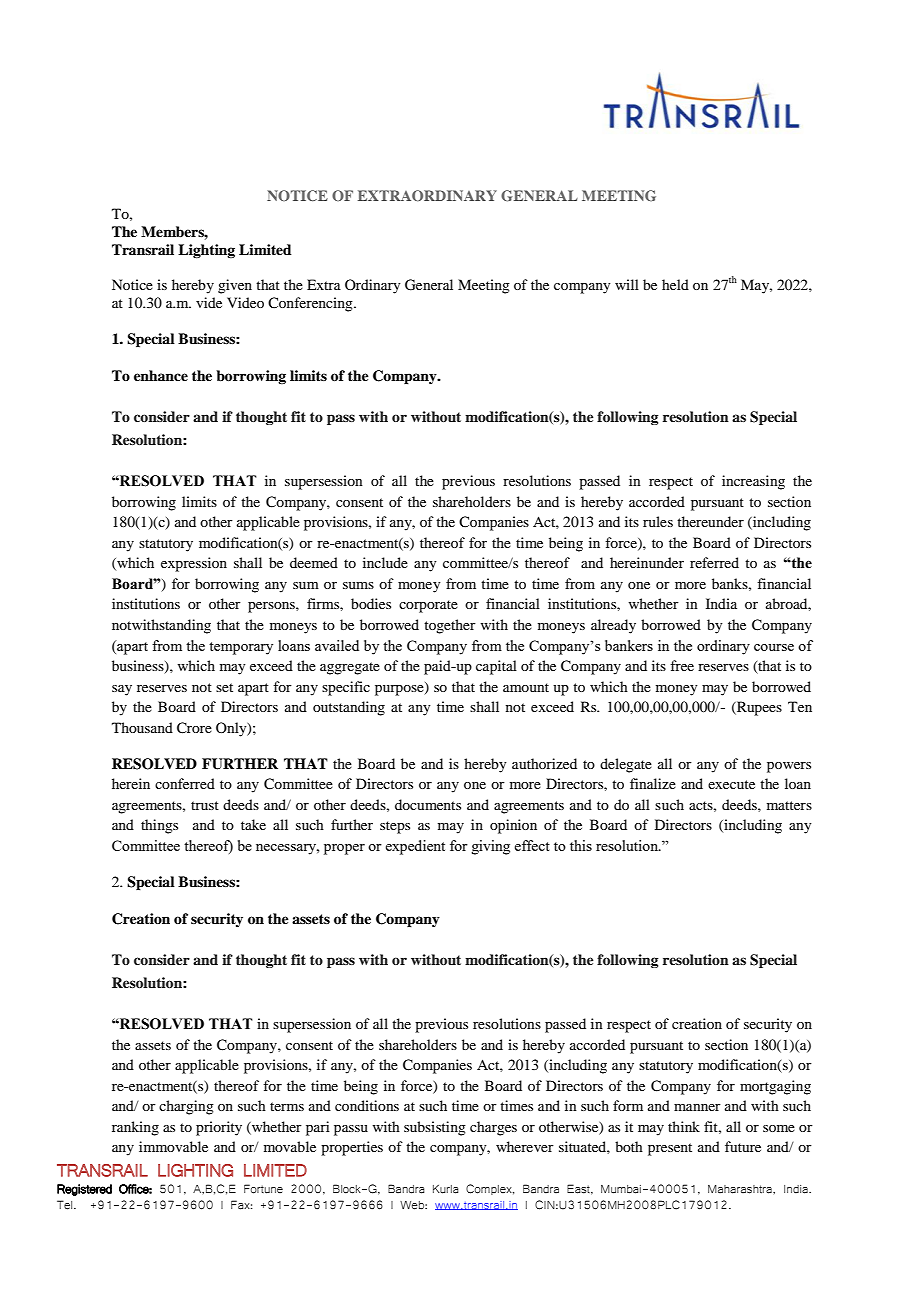 The width and height of the image is (924, 1308). What do you see at coordinates (400, 689) in the image?
I see `purpose` at bounding box center [400, 689].
